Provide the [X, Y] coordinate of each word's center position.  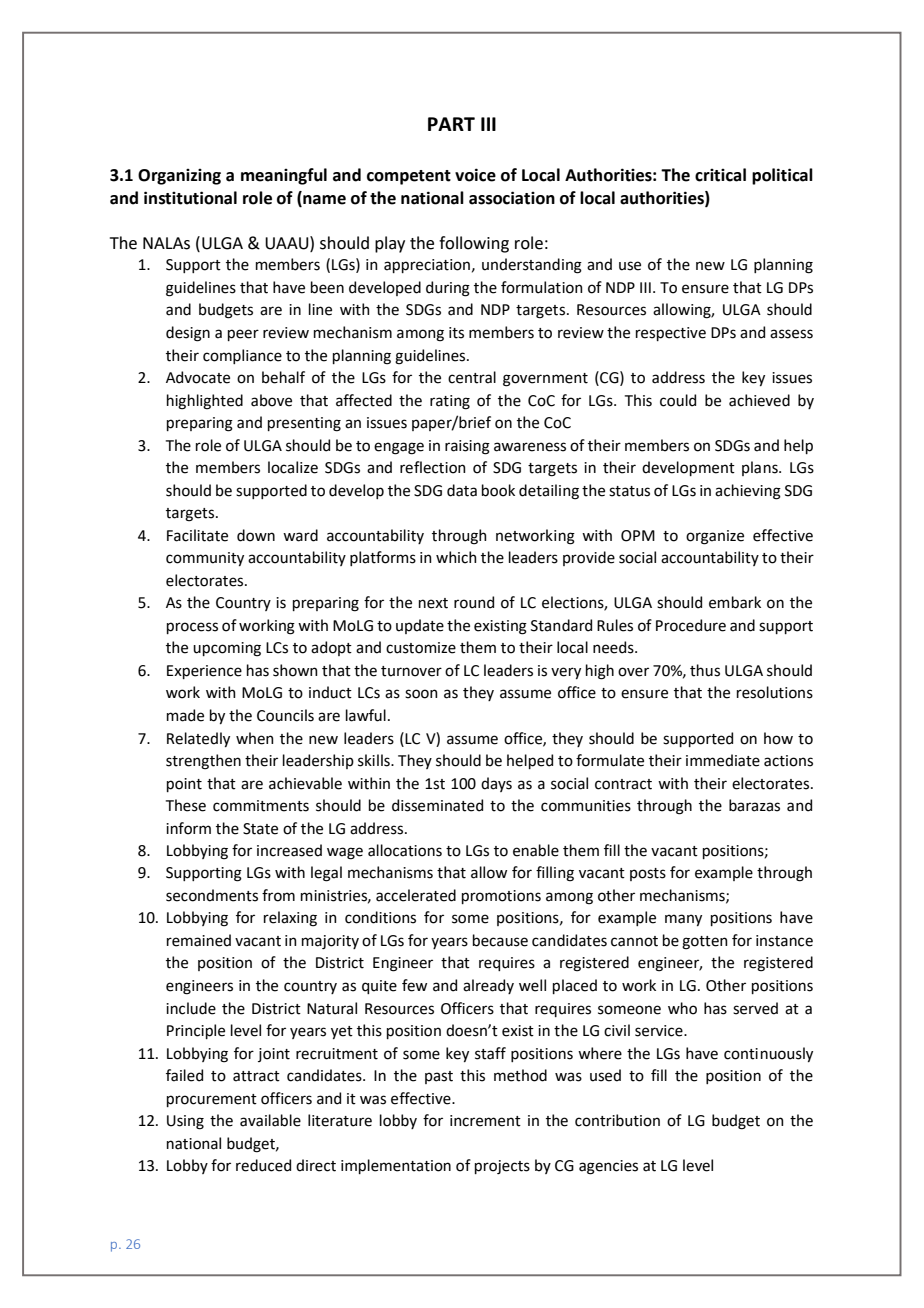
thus [705, 670]
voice [475, 175]
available [270, 1120]
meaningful [284, 176]
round [474, 602]
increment [485, 1121]
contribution [617, 1120]
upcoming [227, 649]
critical [720, 175]
